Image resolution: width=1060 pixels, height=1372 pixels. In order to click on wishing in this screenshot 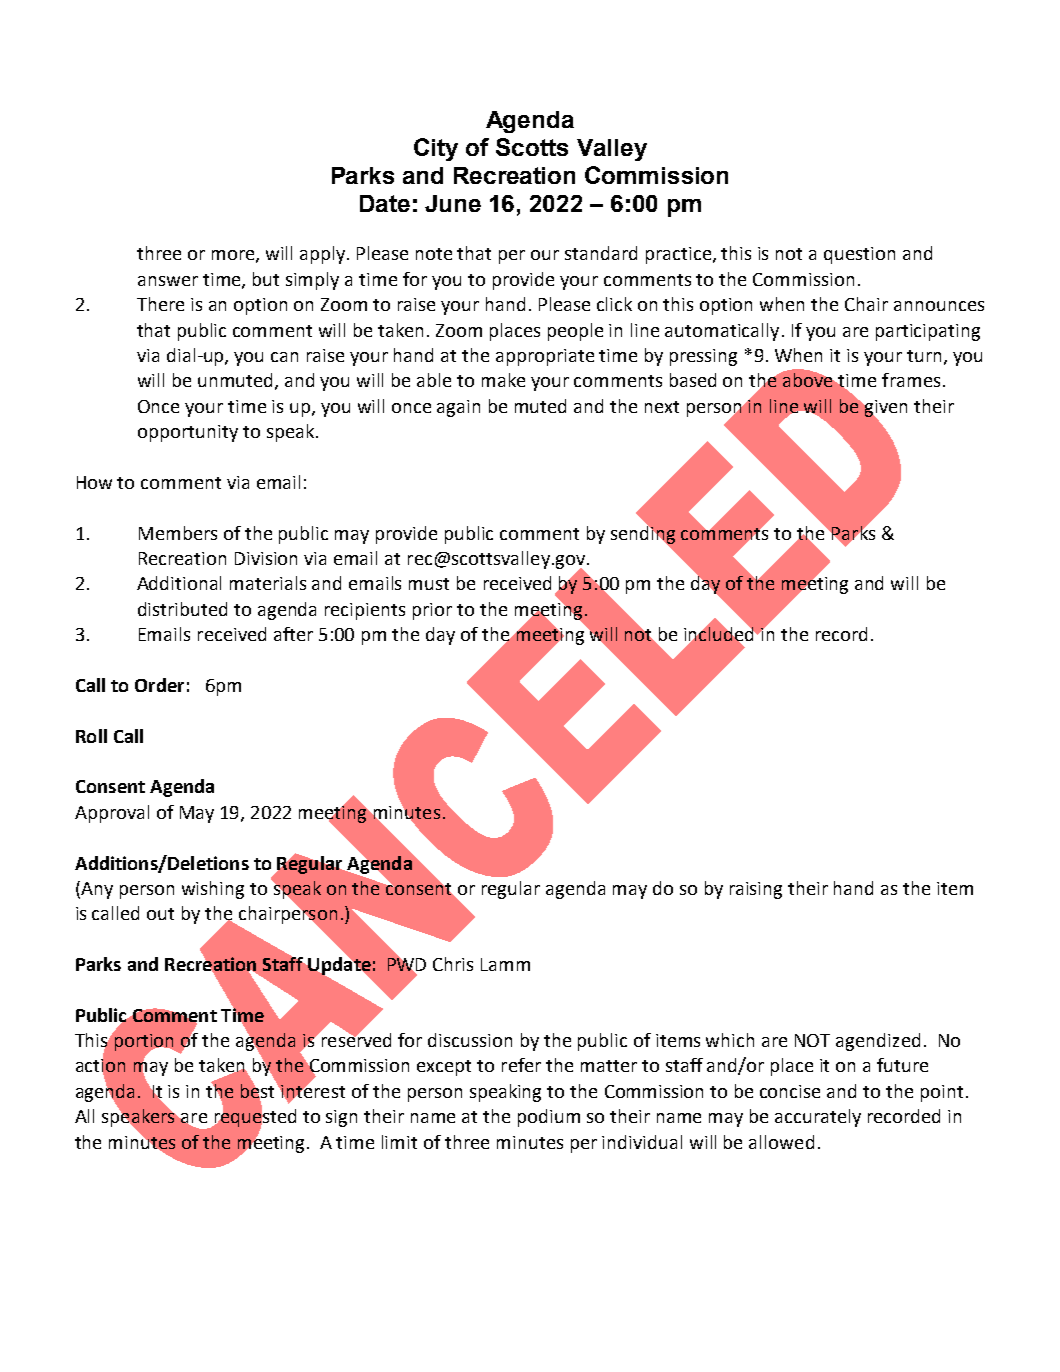, I will do `click(213, 890)`.
